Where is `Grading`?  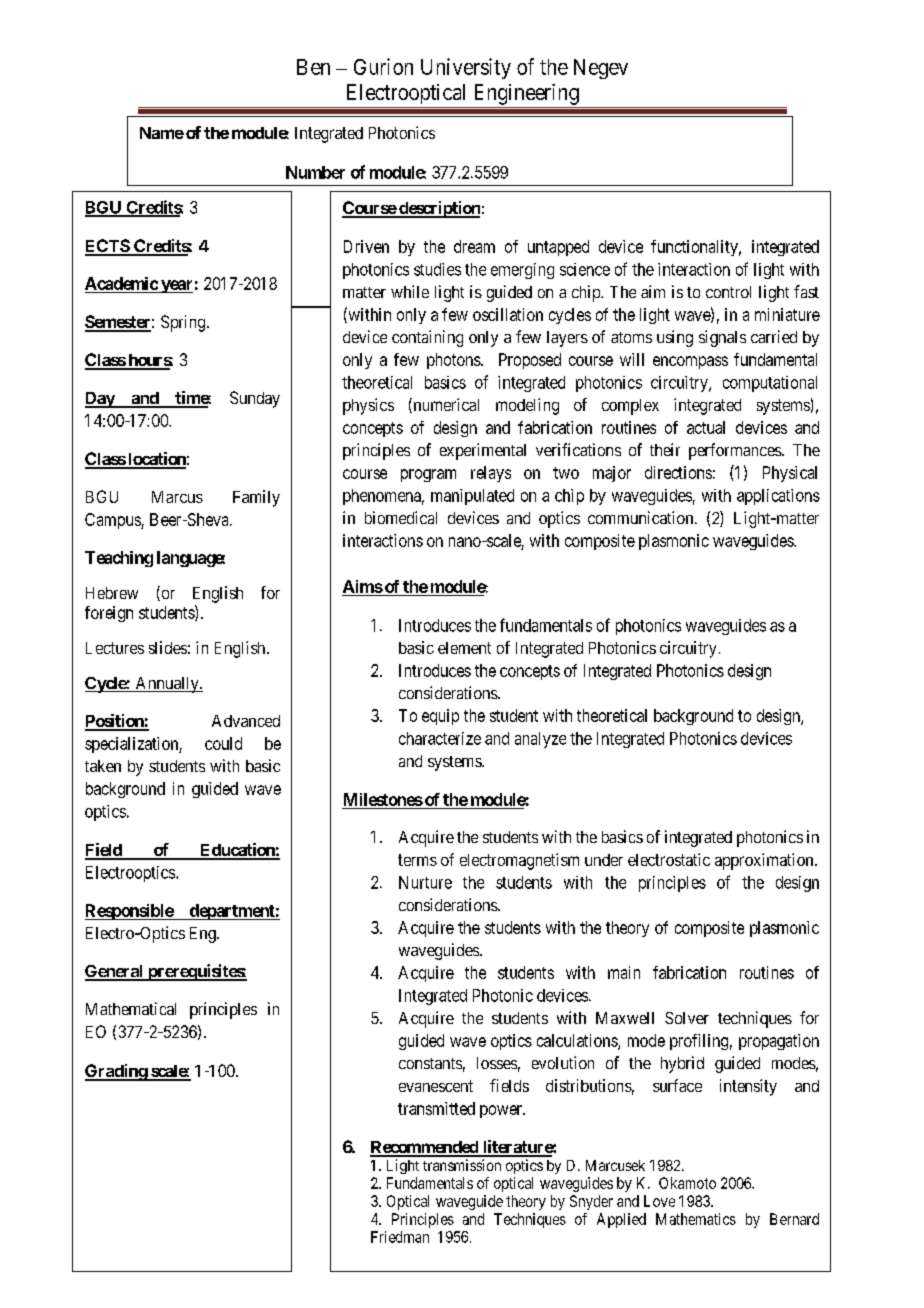
Grading is located at coordinates (117, 1072).
